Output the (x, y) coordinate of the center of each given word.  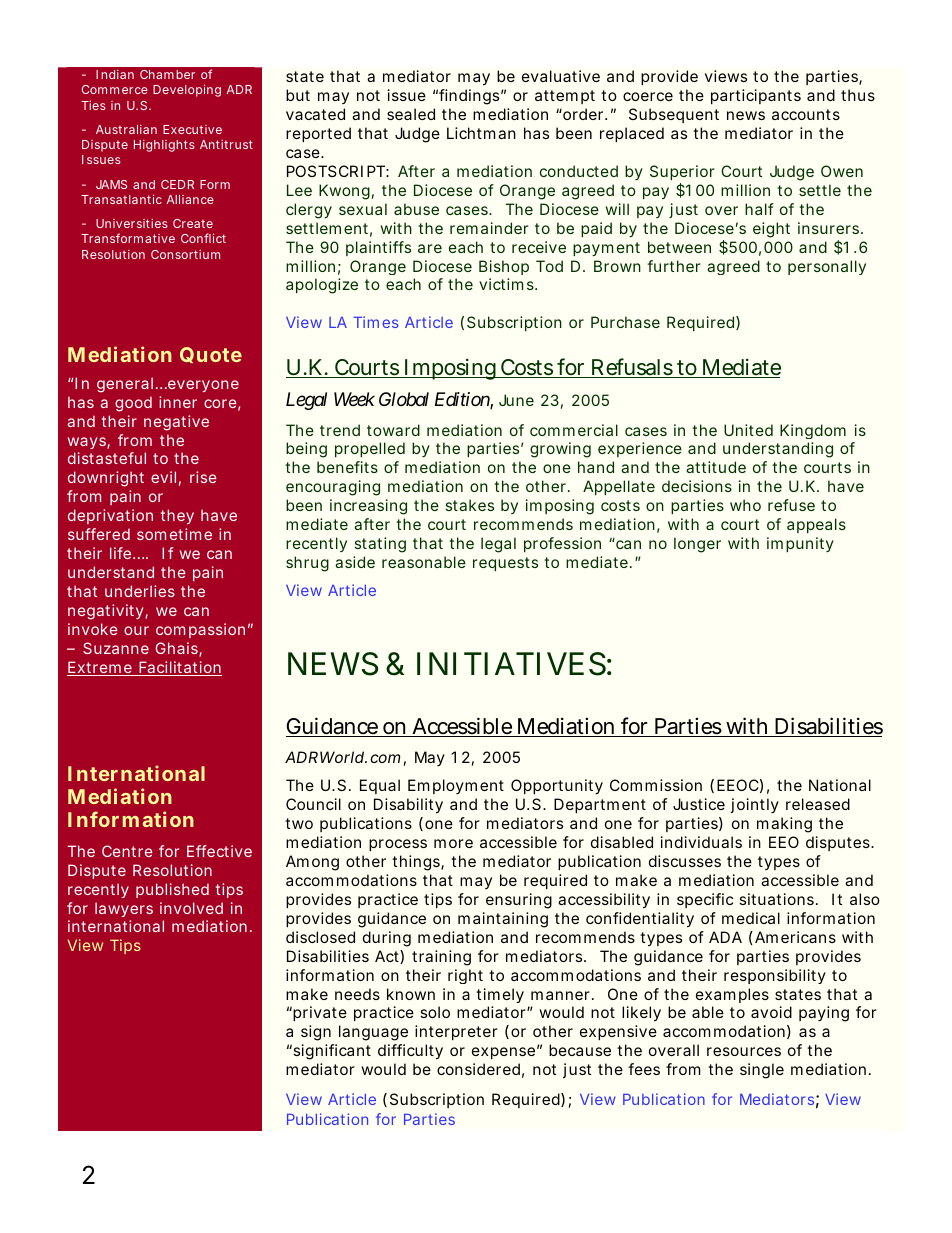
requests (505, 564)
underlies (140, 591)
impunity (800, 544)
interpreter (456, 1032)
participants (756, 96)
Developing (187, 91)
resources (744, 1051)
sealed (411, 114)
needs (357, 994)
